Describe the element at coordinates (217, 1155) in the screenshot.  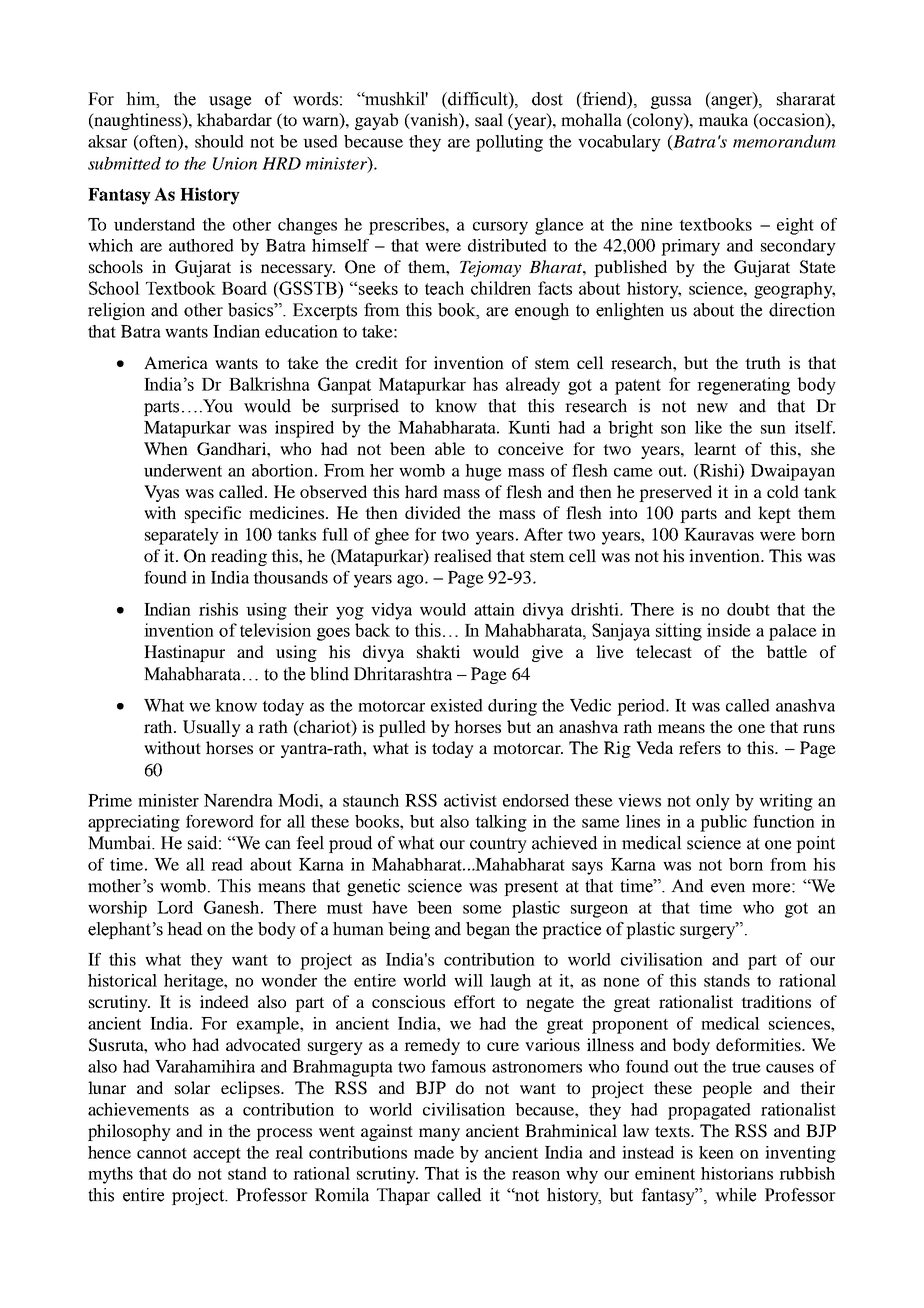
I see `accept` at that location.
